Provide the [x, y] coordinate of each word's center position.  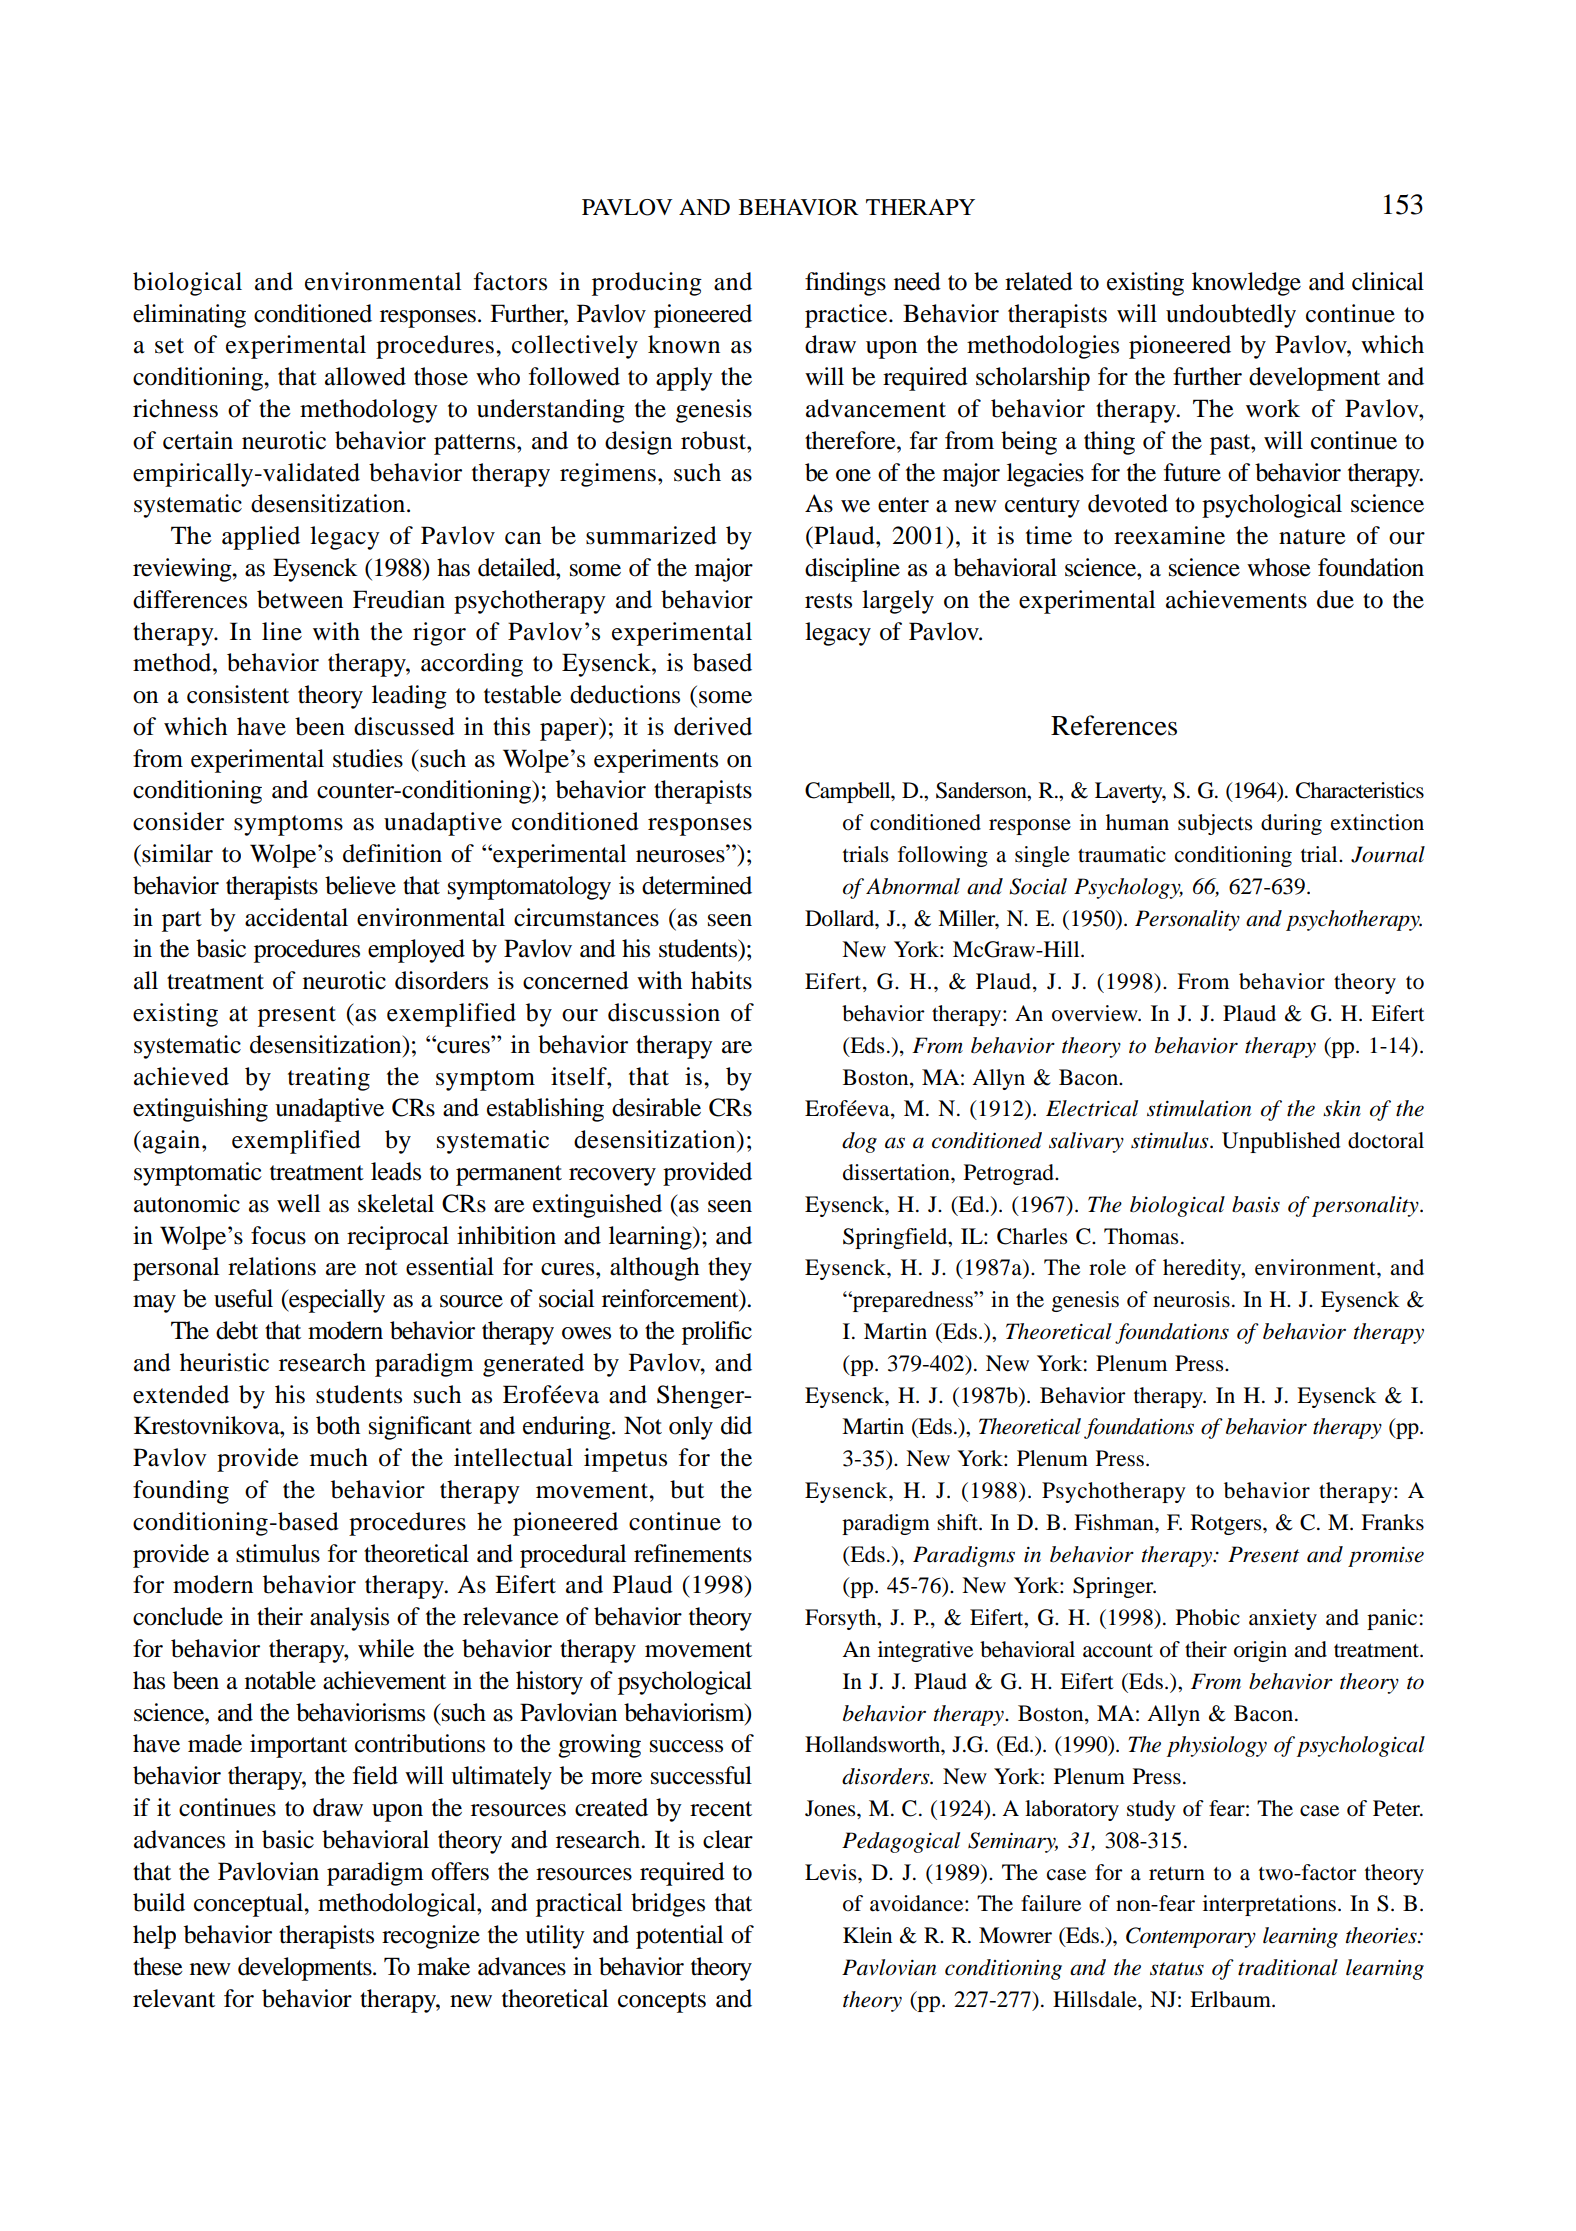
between [300, 599]
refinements [693, 1553]
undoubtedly [1231, 316]
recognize [431, 1937]
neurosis [1191, 1299]
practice [847, 316]
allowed [365, 376]
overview [1096, 1013]
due [1335, 599]
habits [721, 980]
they [730, 1269]
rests [828, 601]
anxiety [1283, 1619]
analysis [349, 1619]
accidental [296, 917]
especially [336, 1301]
